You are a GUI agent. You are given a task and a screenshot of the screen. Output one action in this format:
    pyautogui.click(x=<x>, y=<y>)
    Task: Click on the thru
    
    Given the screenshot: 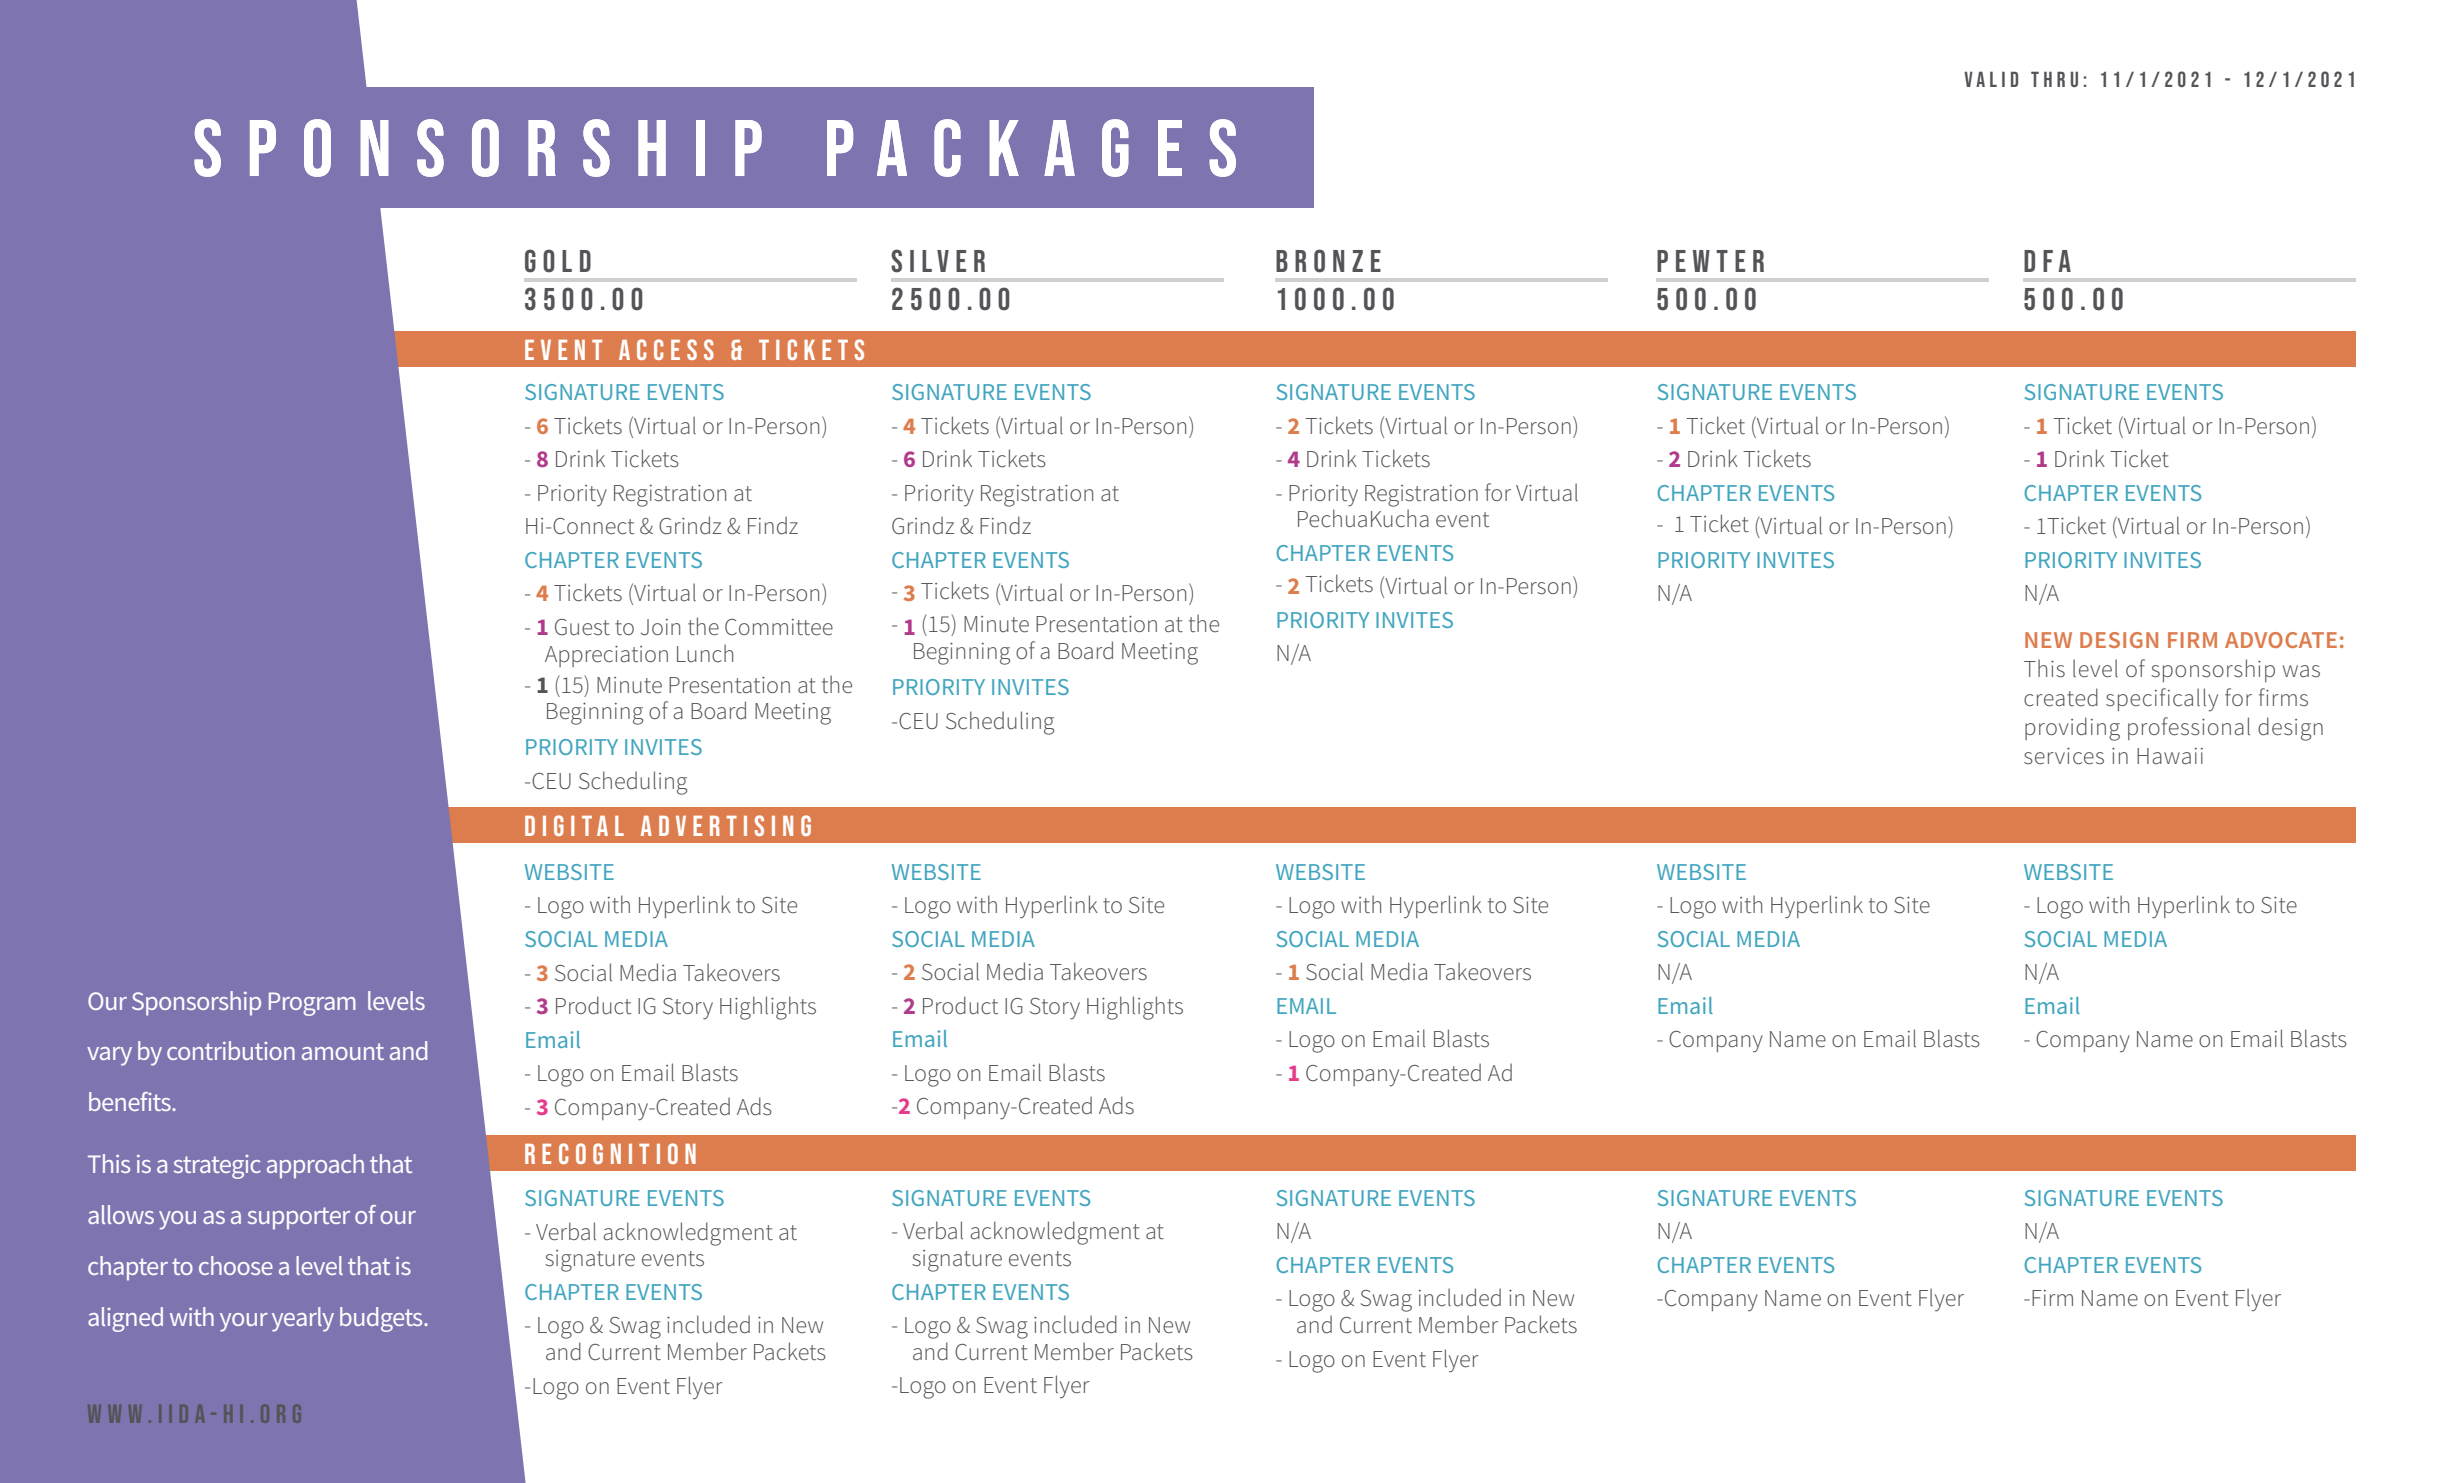 What is the action you would take?
    pyautogui.click(x=2054, y=79)
